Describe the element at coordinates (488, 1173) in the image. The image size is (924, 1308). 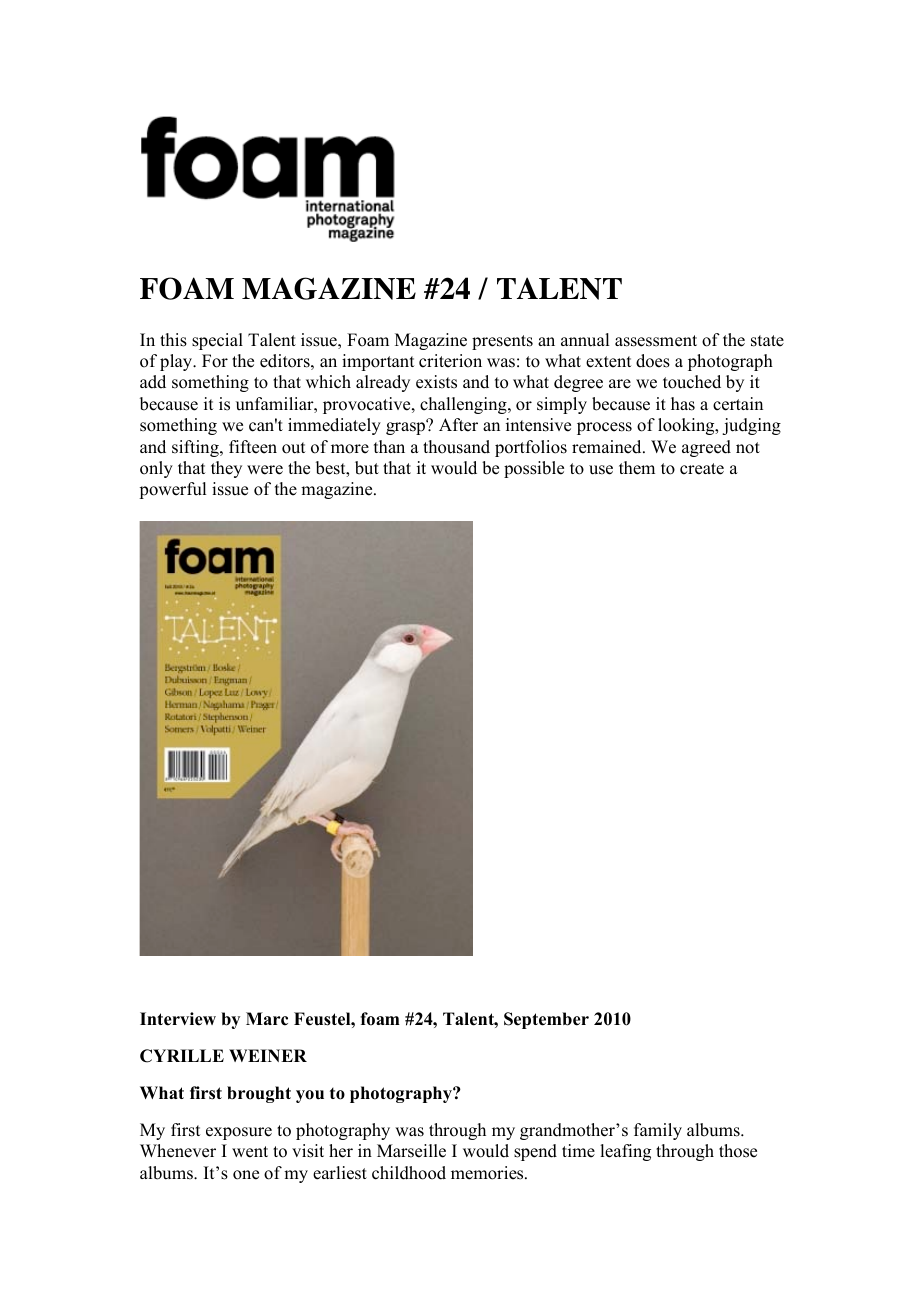
I see `memories` at that location.
